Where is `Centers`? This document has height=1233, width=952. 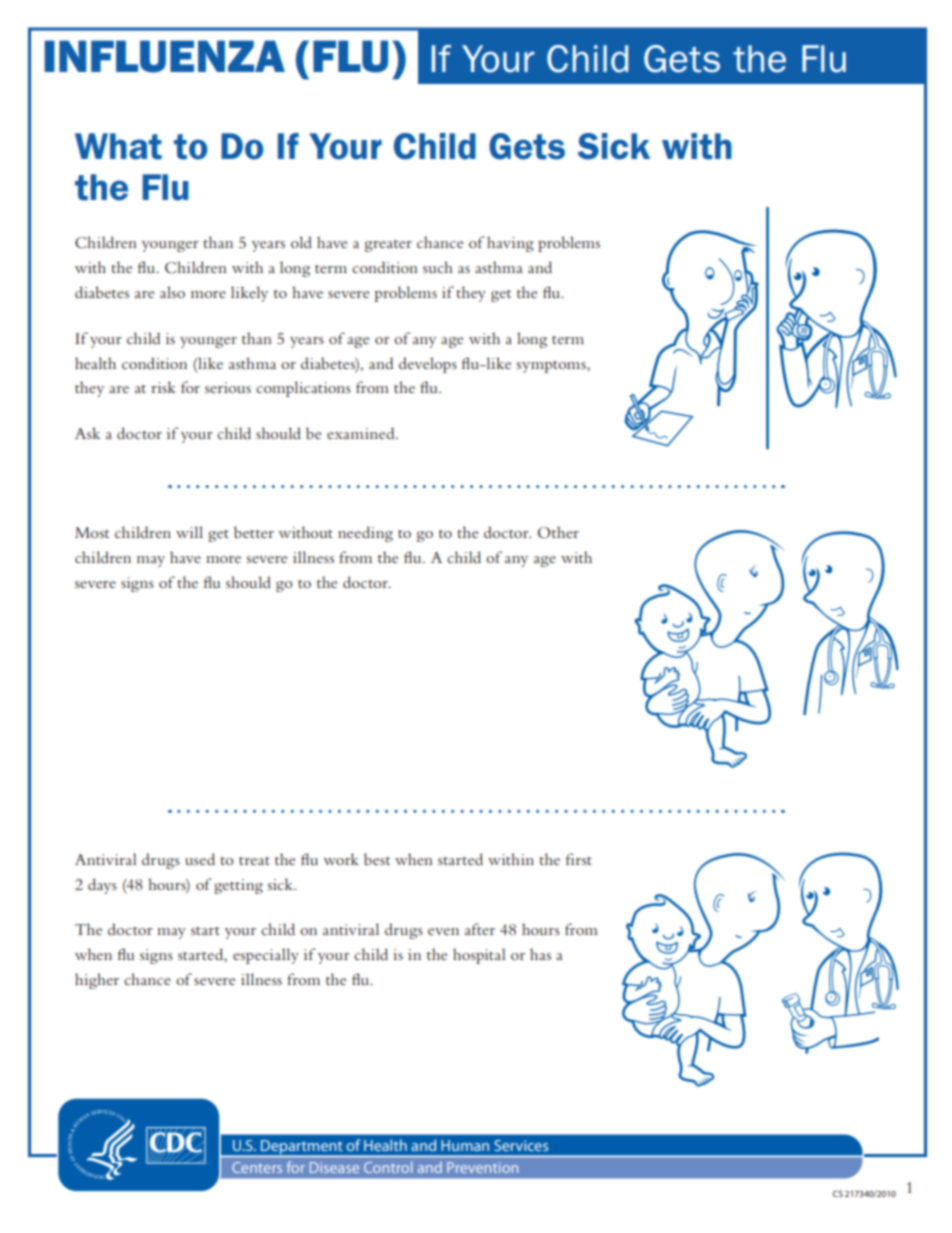
Centers is located at coordinates (257, 1167).
